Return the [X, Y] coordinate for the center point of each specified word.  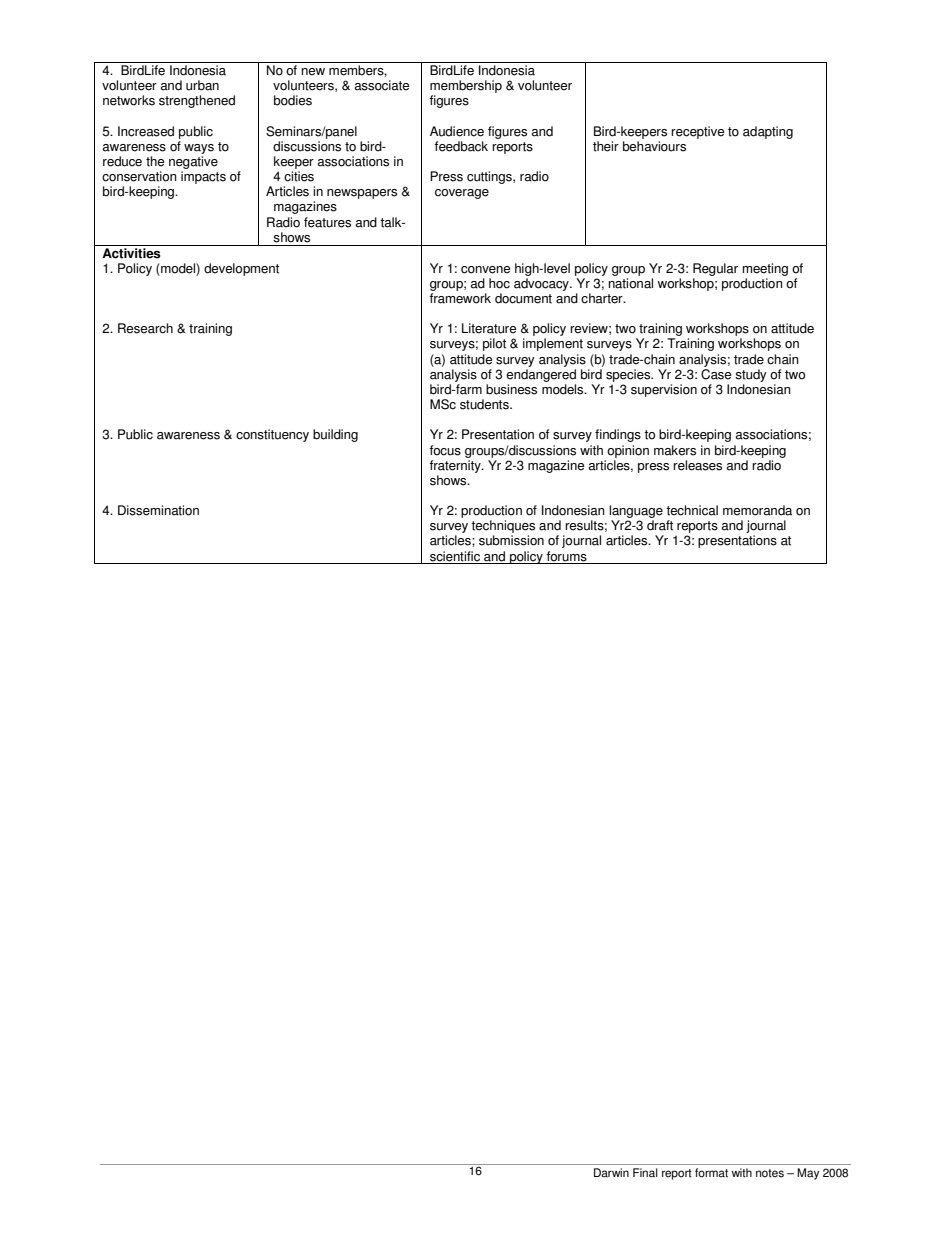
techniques [503, 528]
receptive [697, 132]
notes [770, 1173]
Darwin [611, 1173]
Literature [489, 328]
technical [692, 510]
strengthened [197, 101]
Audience [457, 131]
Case [716, 374]
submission [511, 540]
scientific [455, 556]
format [711, 1173]
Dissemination [158, 510]
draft [660, 525]
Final [645, 1173]
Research [145, 328]
